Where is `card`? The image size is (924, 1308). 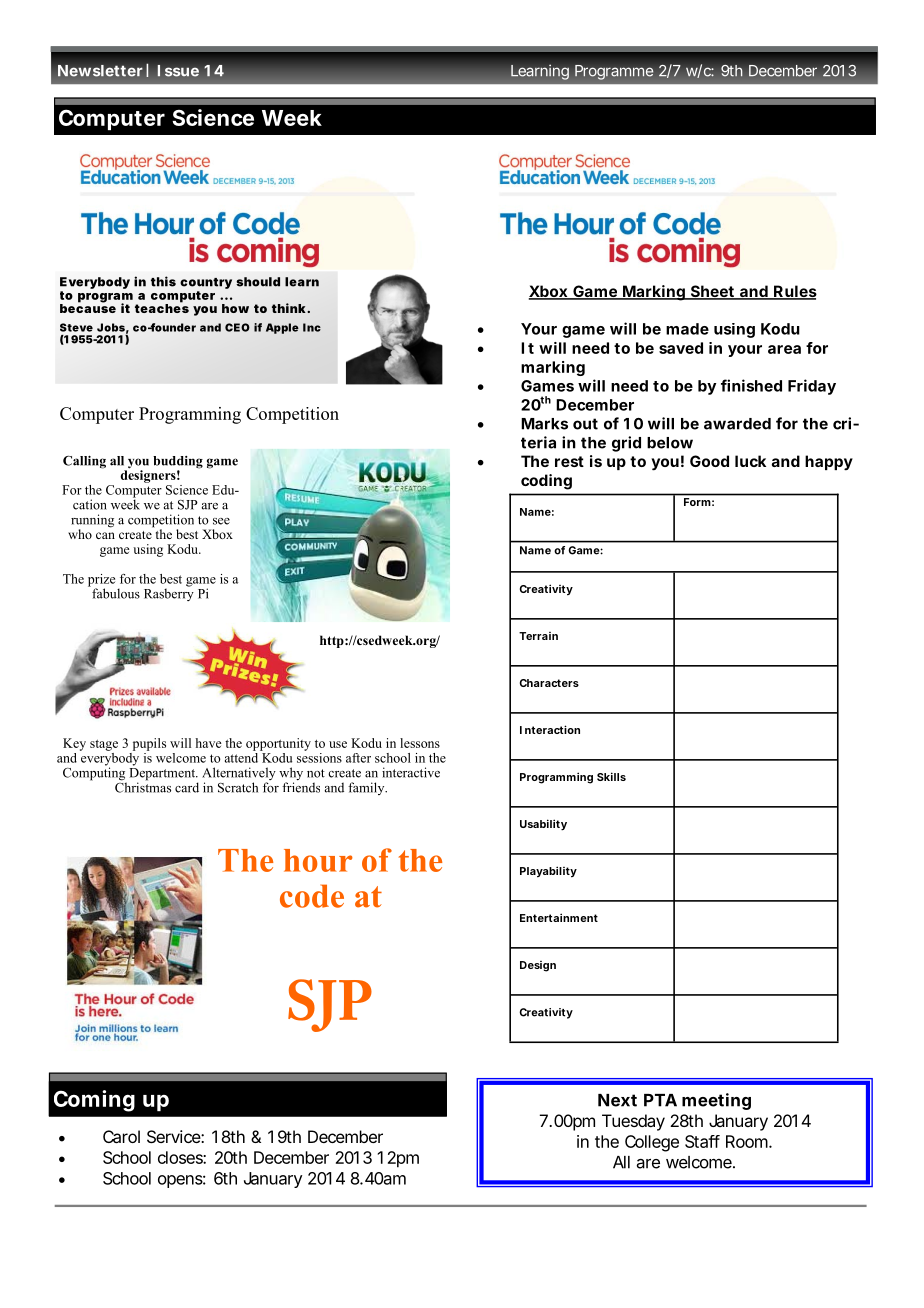 card is located at coordinates (187, 787).
